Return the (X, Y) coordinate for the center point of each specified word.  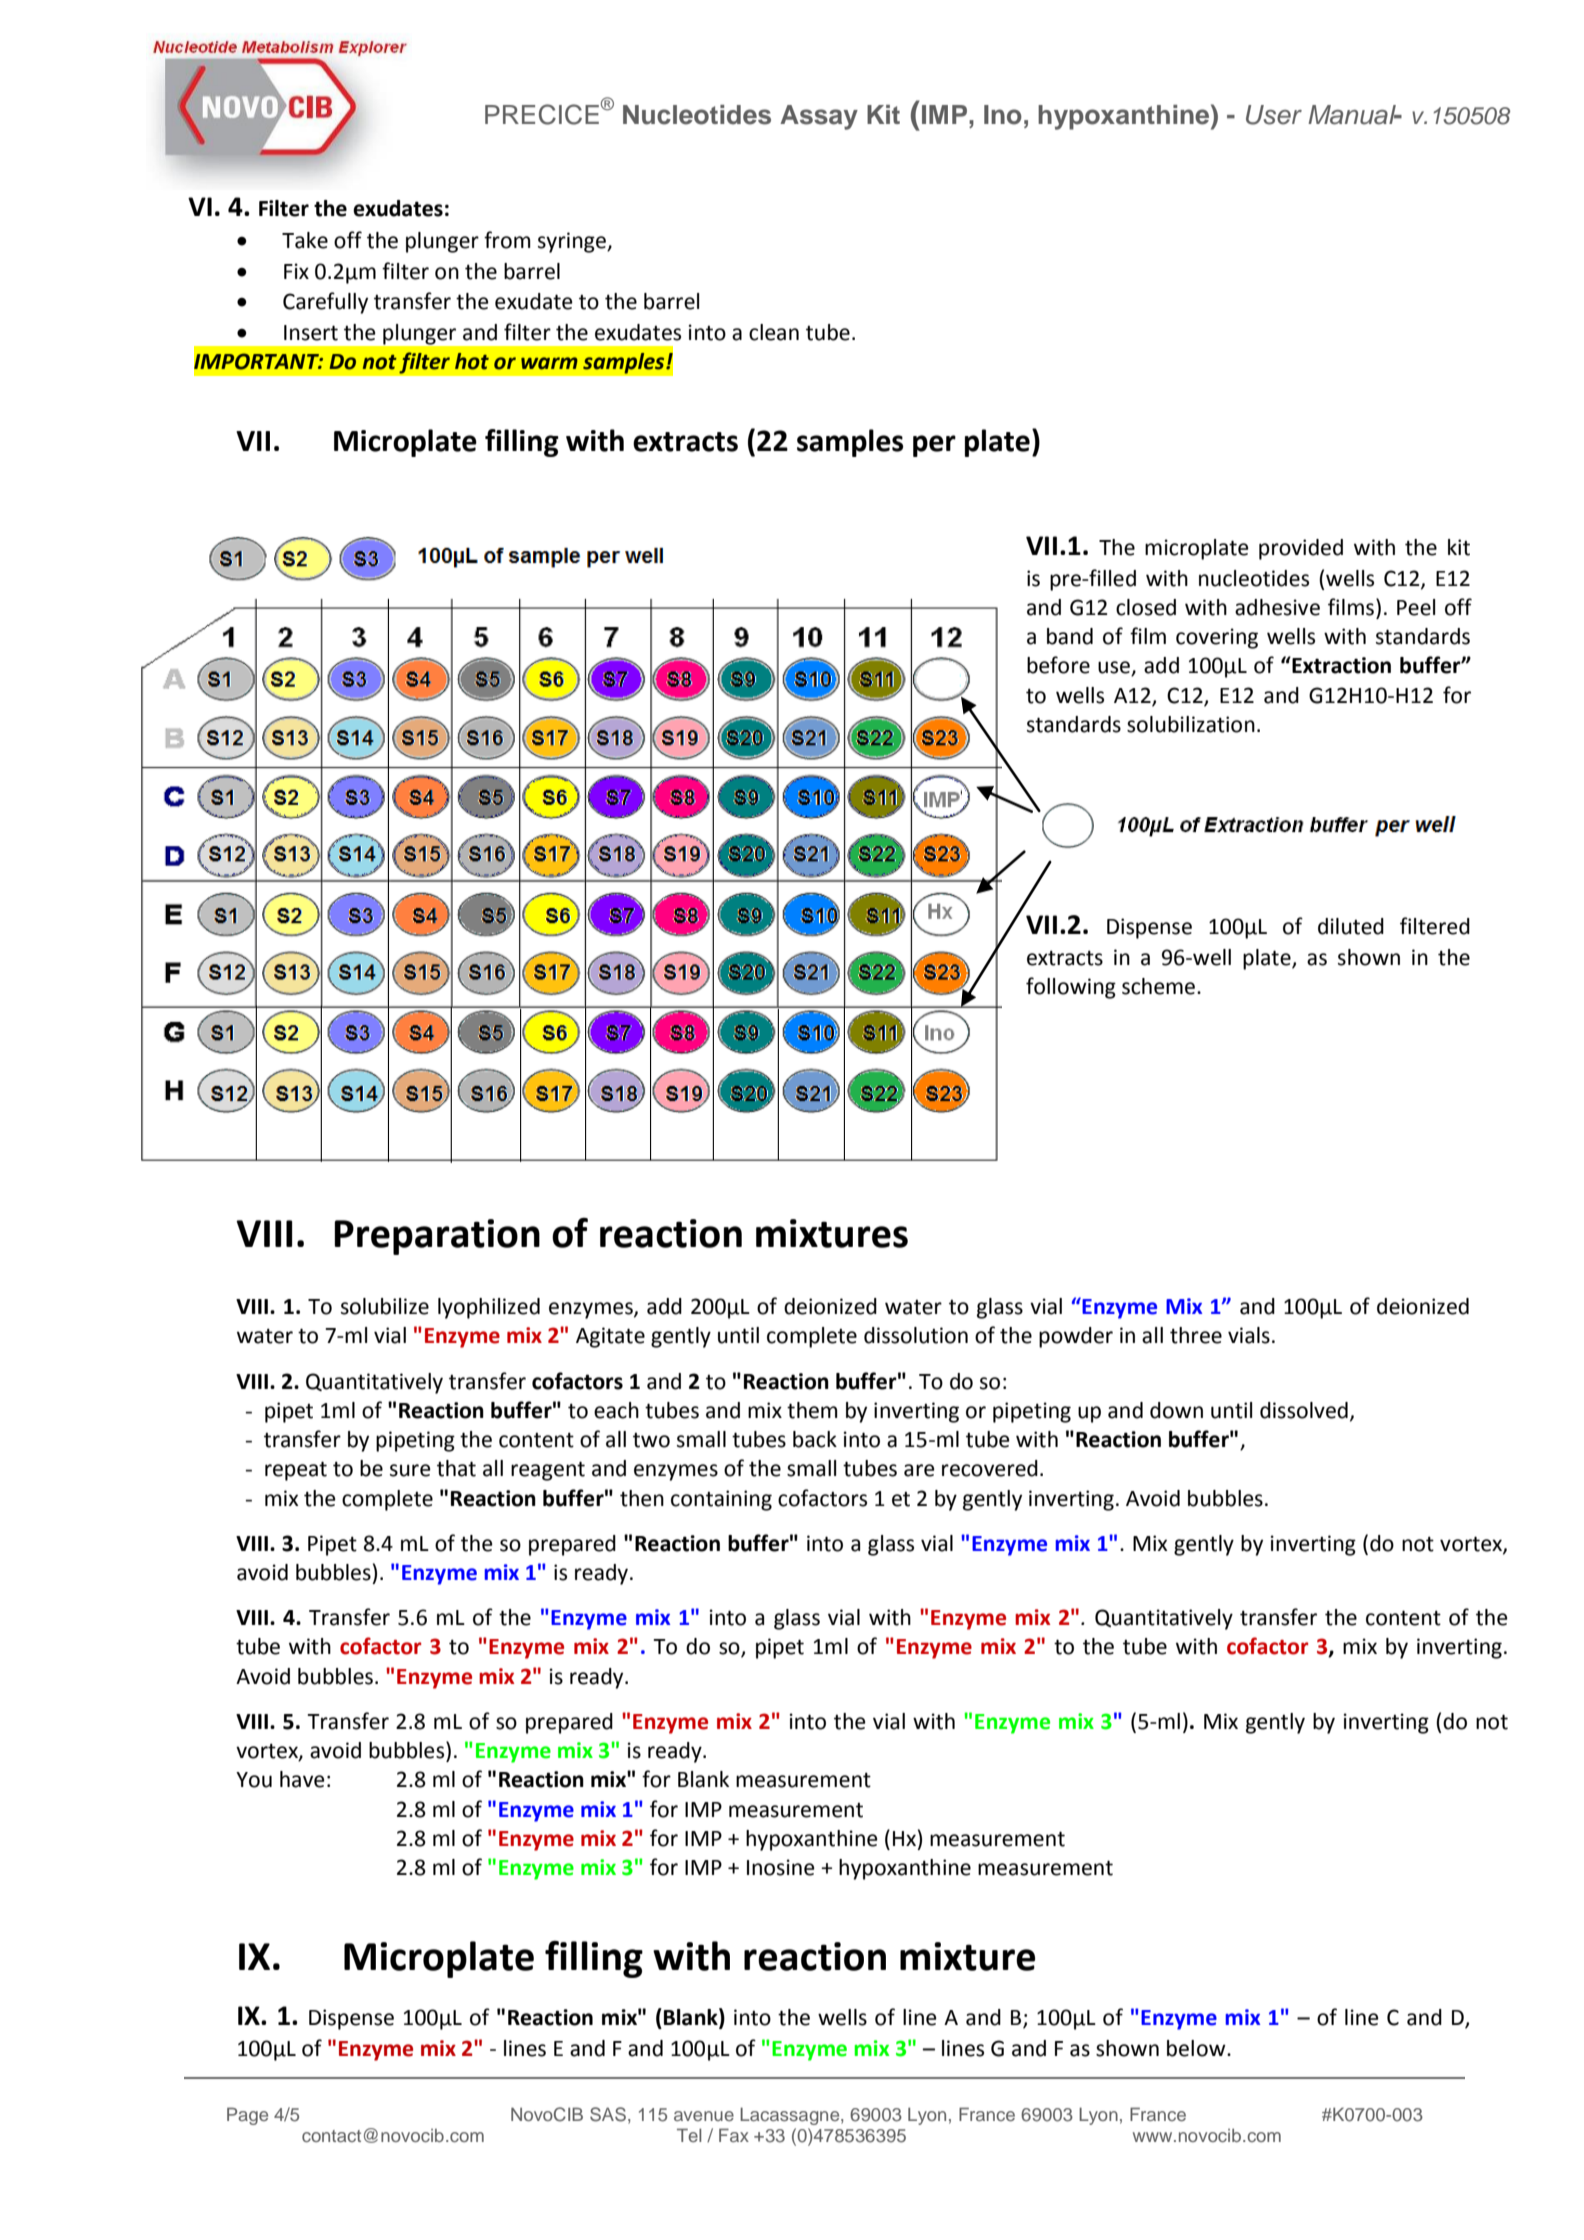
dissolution (916, 1335)
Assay (819, 117)
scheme (1160, 986)
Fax (734, 2135)
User (1274, 115)
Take (305, 240)
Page (247, 2116)
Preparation (437, 1237)
